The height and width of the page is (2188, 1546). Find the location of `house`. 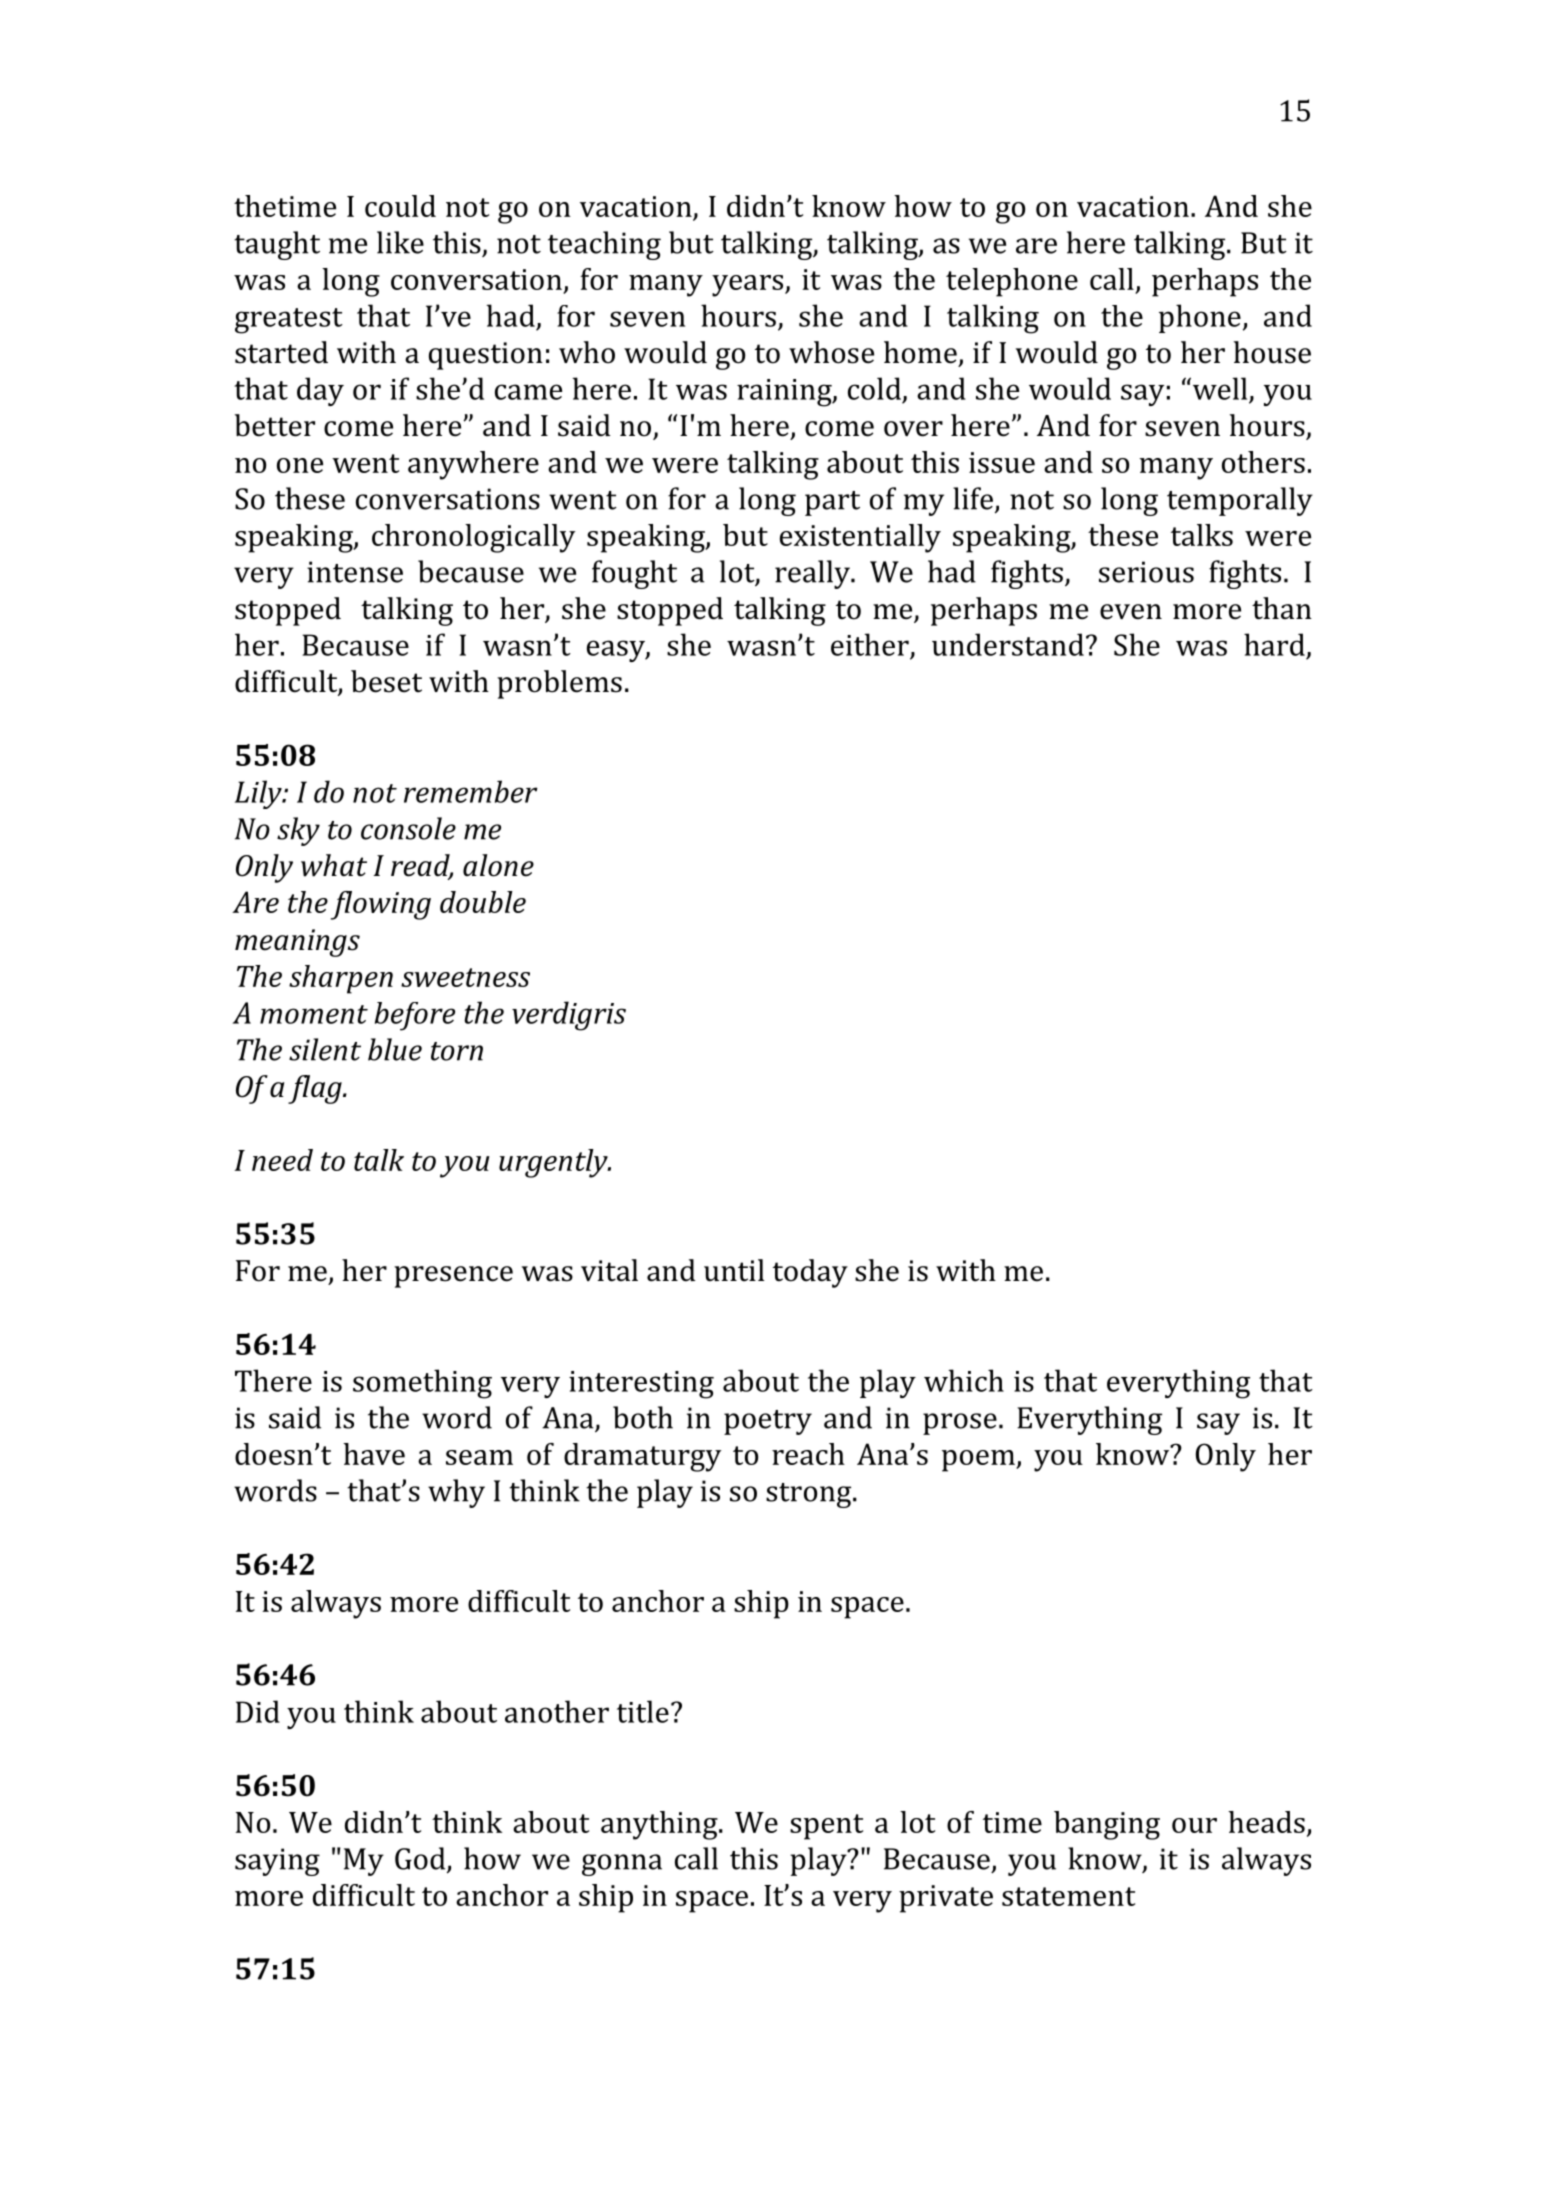

house is located at coordinates (1272, 352).
